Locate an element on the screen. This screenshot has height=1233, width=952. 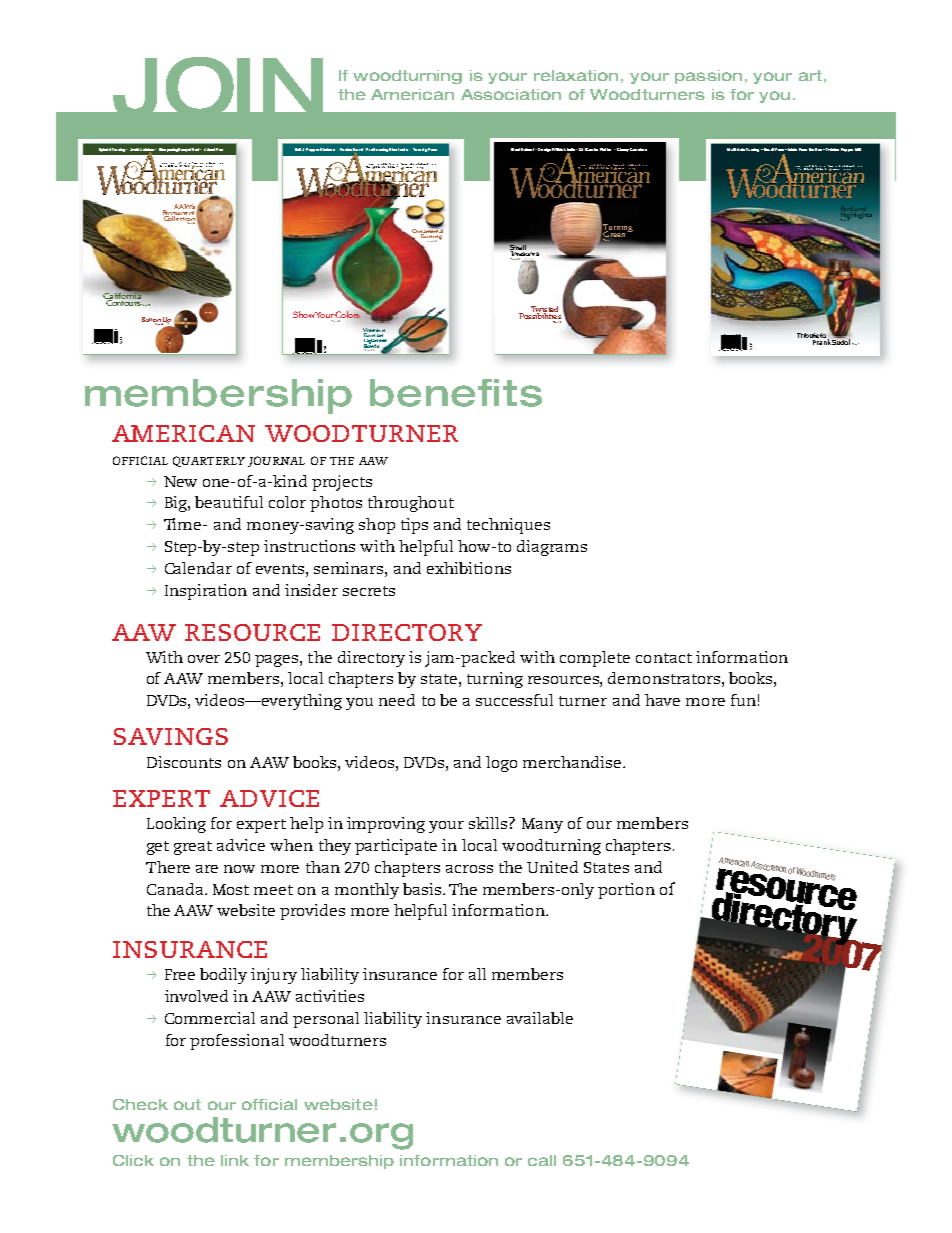
Inspiration is located at coordinates (206, 592).
